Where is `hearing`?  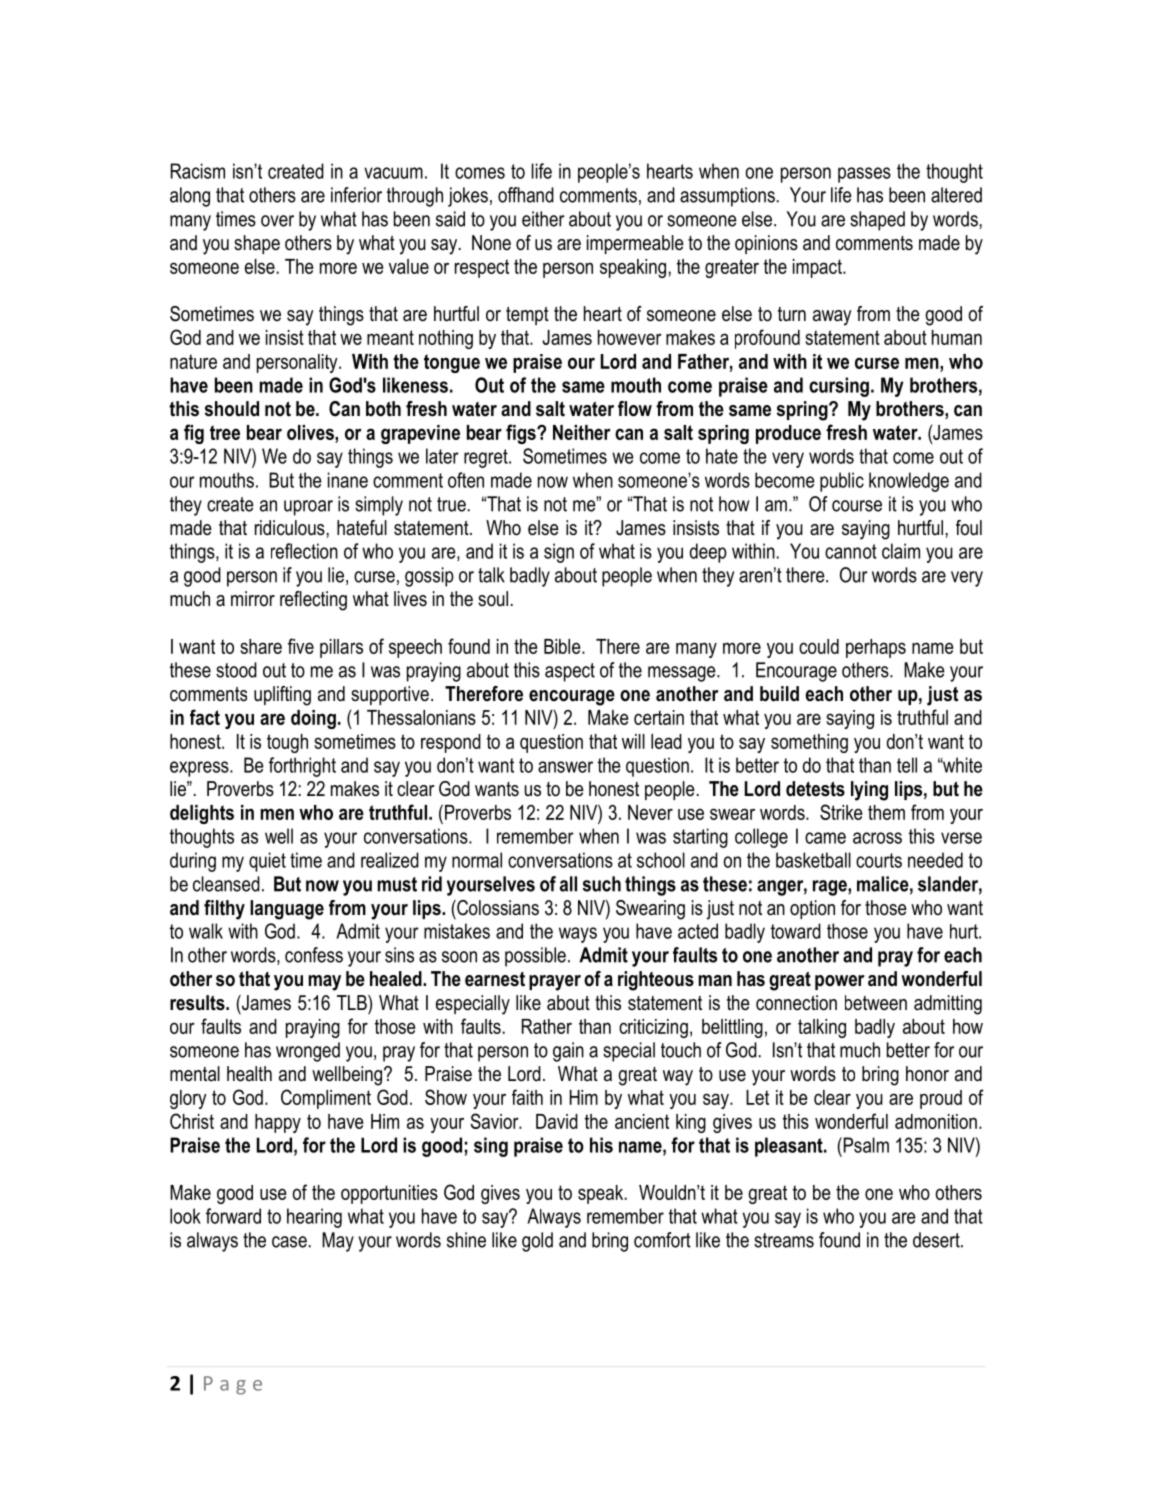 hearing is located at coordinates (314, 1218).
